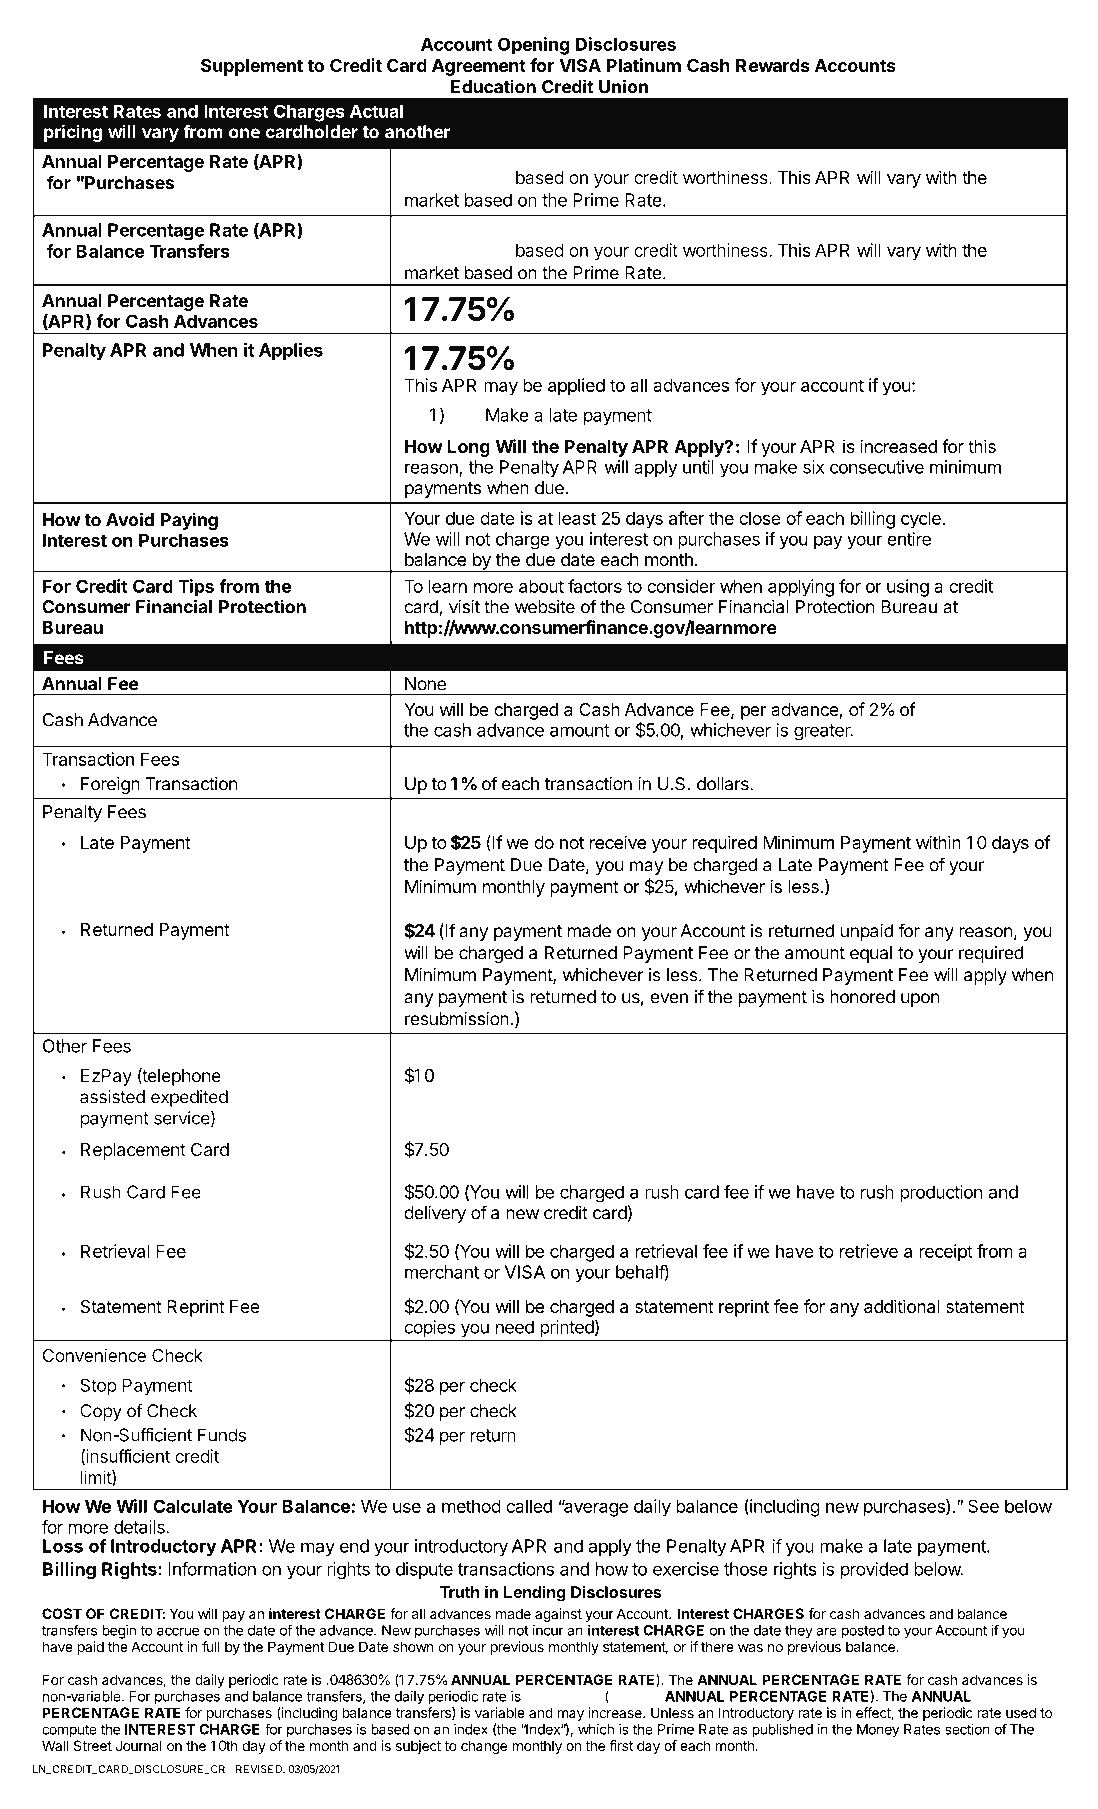 This screenshot has width=1098, height=1809. I want to click on incur, so click(548, 1630).
